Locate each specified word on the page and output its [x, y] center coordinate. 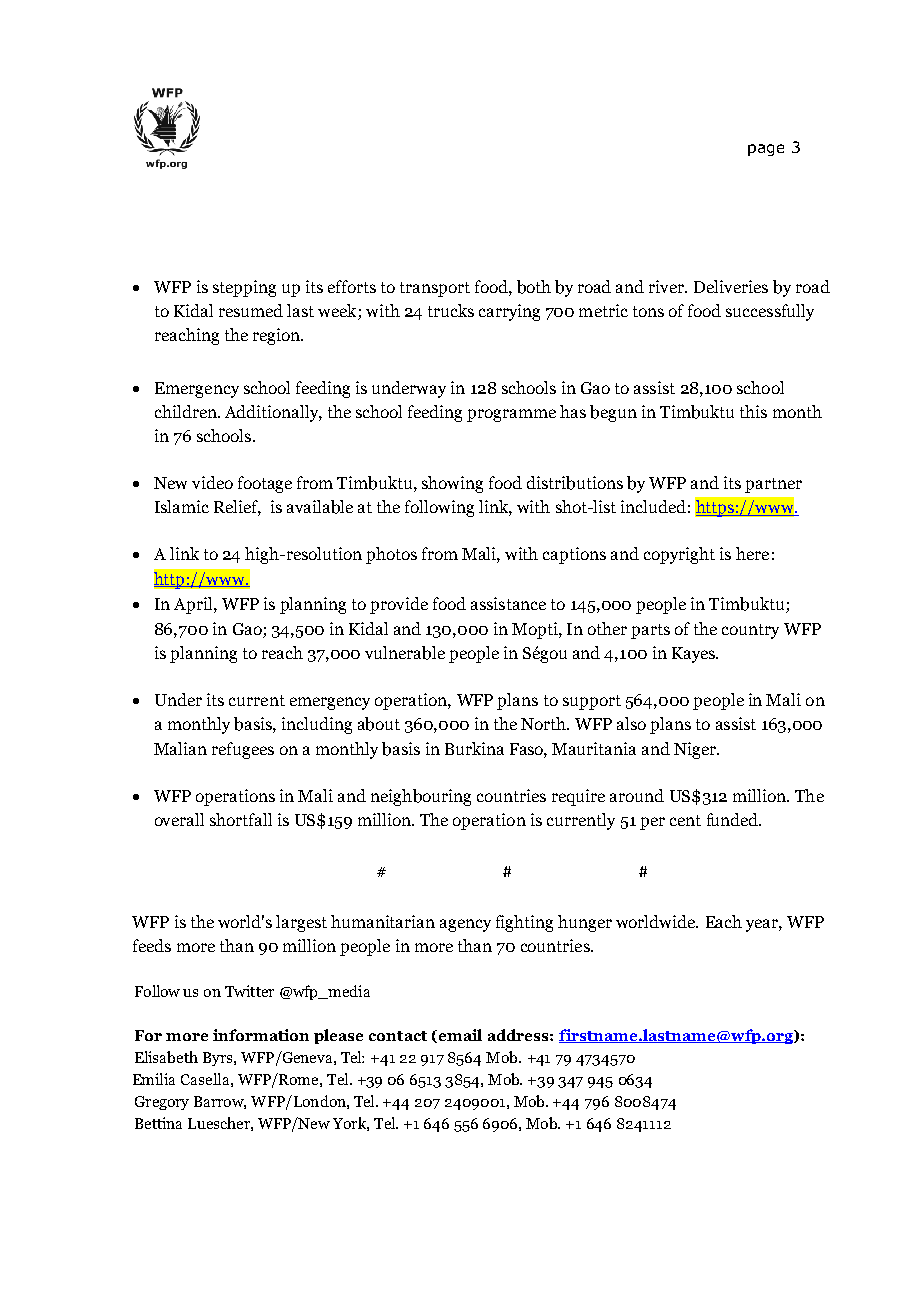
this [753, 411]
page [766, 150]
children [187, 411]
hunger [585, 923]
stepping [244, 288]
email [459, 1036]
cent [685, 820]
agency [465, 925]
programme [511, 415]
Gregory [162, 1103]
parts [650, 631]
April [194, 605]
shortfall [241, 819]
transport [435, 289]
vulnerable [405, 653]
